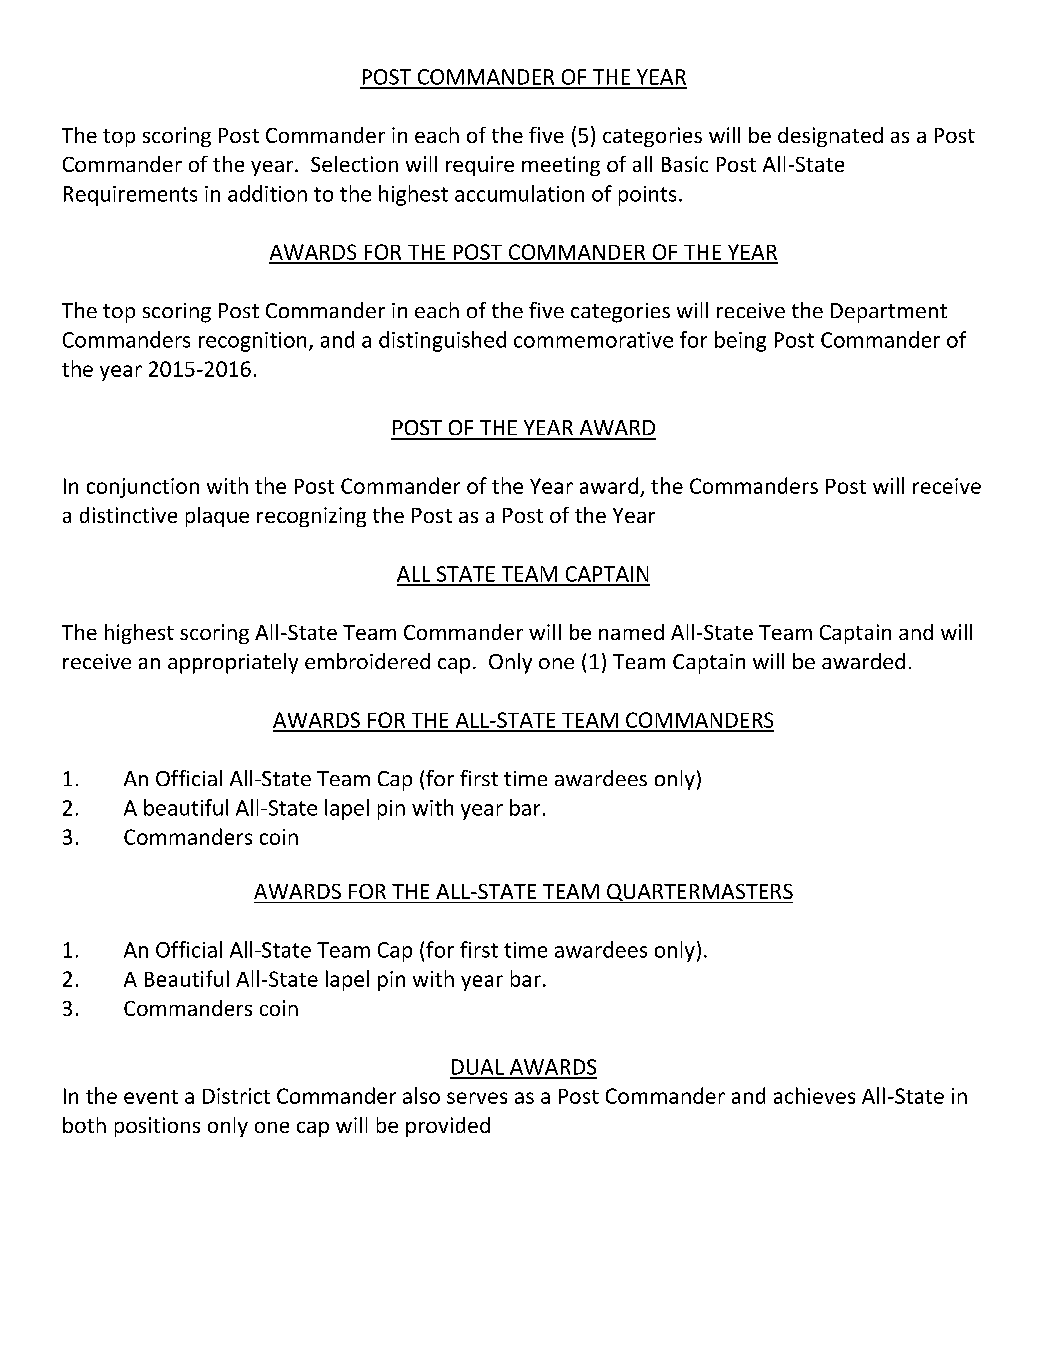  What do you see at coordinates (151, 1097) in the image?
I see `event` at bounding box center [151, 1097].
